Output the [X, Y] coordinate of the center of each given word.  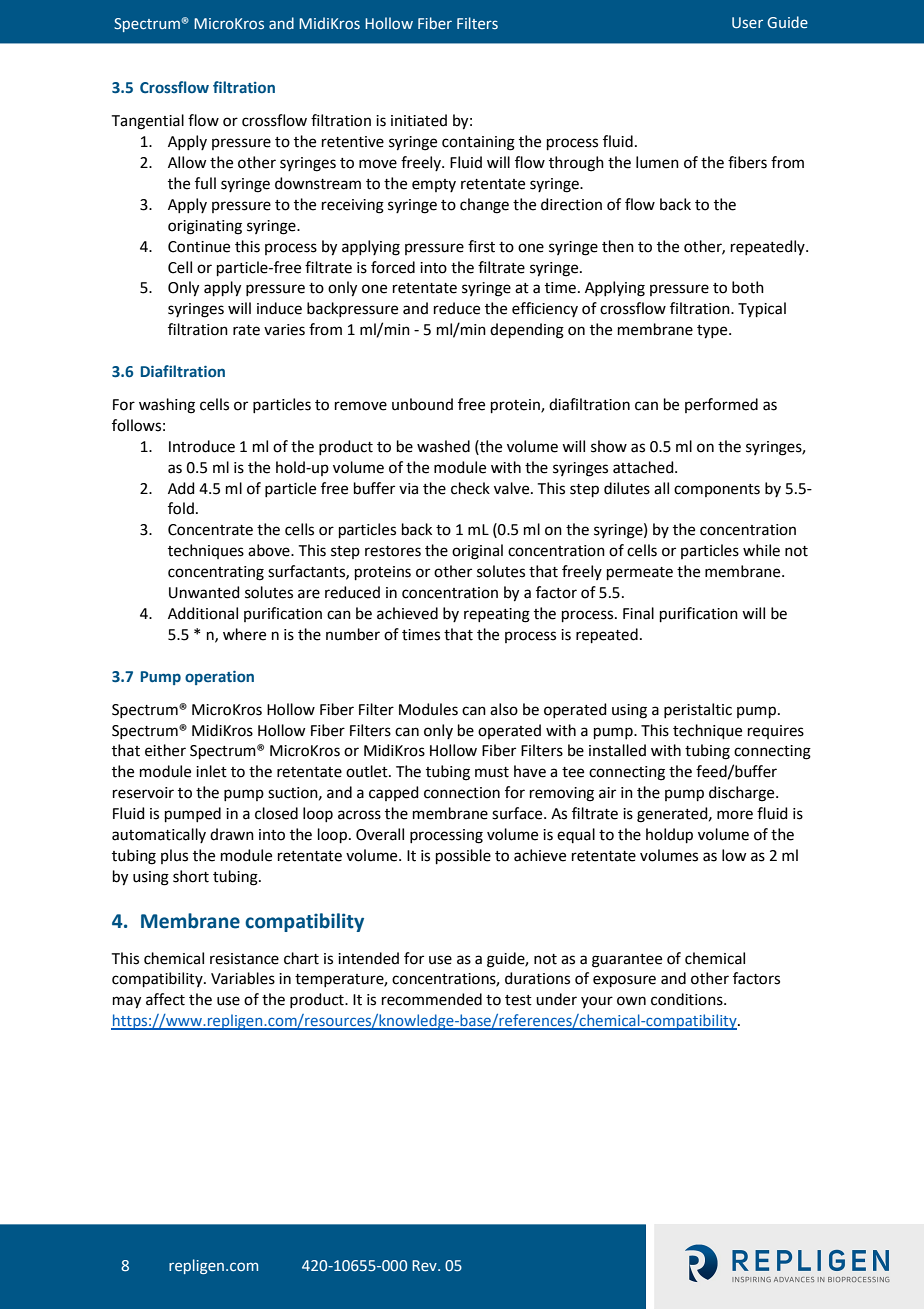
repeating [497, 615]
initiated [419, 120]
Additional [203, 613]
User [747, 23]
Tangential [148, 122]
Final [638, 613]
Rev [425, 1266]
